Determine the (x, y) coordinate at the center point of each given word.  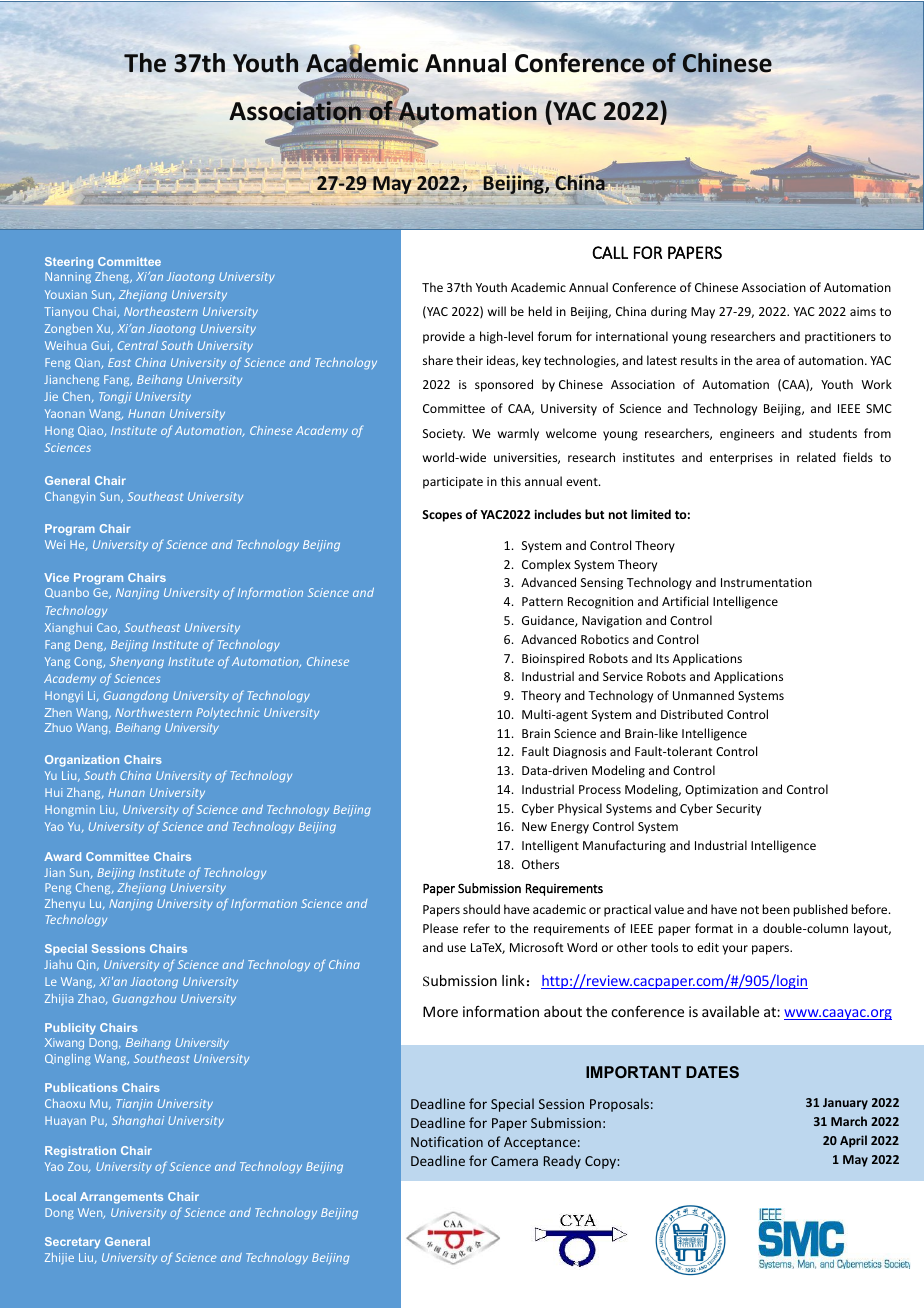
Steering (69, 263)
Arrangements (121, 1198)
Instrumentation (766, 582)
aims (863, 311)
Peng (58, 888)
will (497, 311)
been (776, 909)
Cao (108, 628)
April (853, 1141)
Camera (514, 1161)
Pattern (542, 601)
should (481, 909)
